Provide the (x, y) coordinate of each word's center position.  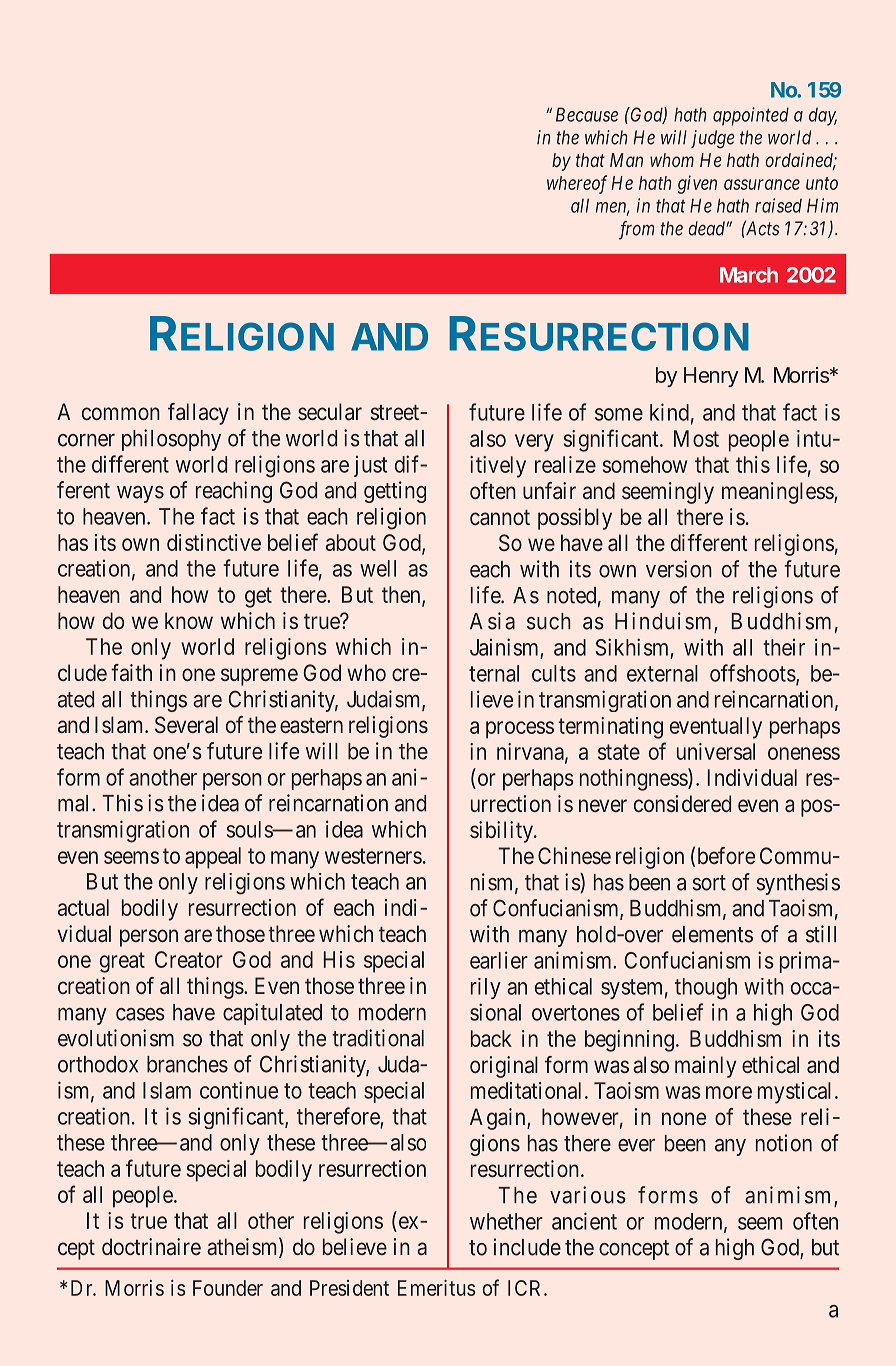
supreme (259, 677)
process (520, 730)
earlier (499, 960)
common (121, 413)
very (534, 443)
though (706, 989)
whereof (577, 184)
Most (696, 438)
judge (713, 139)
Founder (228, 1288)
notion (784, 1143)
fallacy (198, 414)
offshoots (753, 673)
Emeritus (437, 1288)
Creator (189, 959)
